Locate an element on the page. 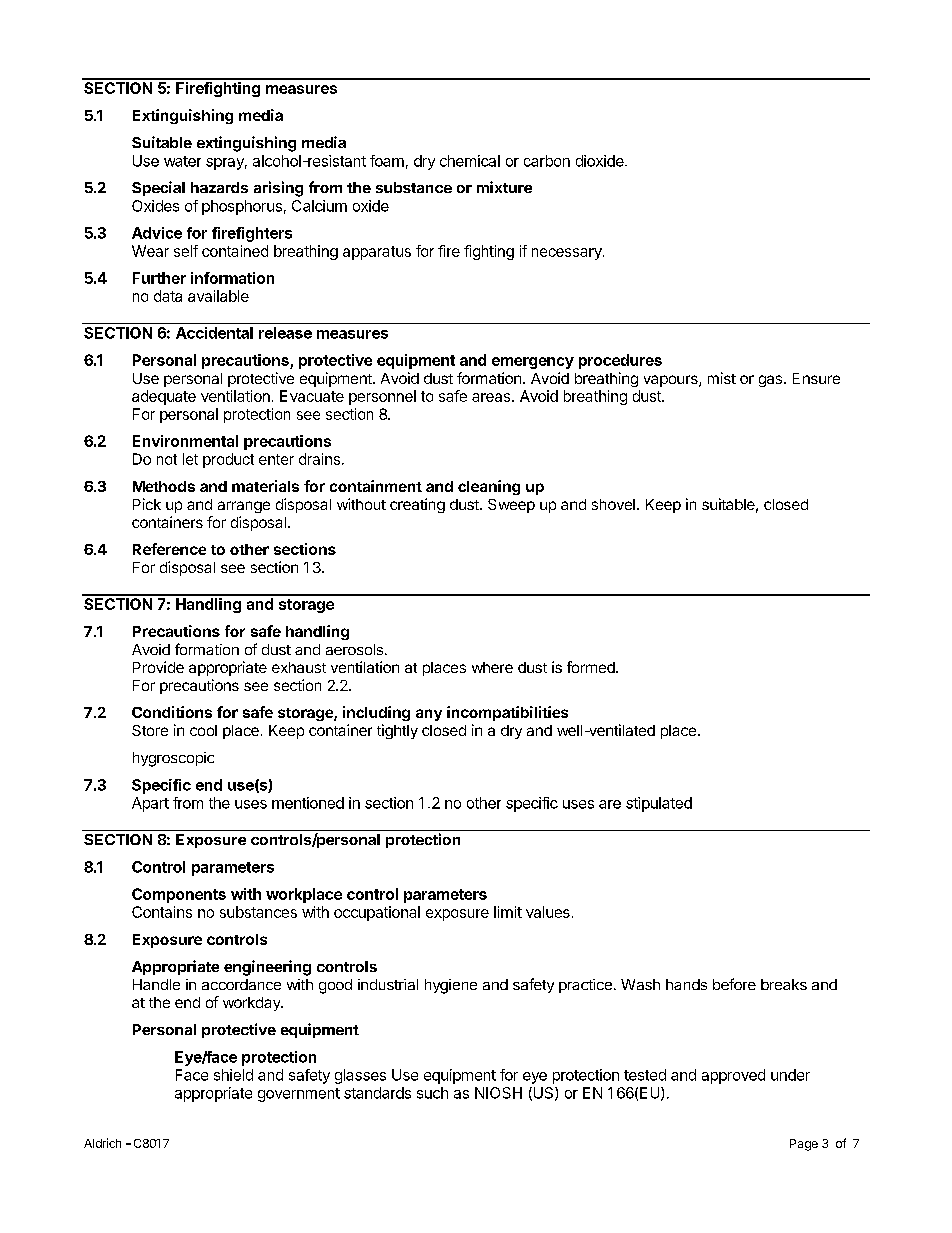  formed is located at coordinates (592, 667).
